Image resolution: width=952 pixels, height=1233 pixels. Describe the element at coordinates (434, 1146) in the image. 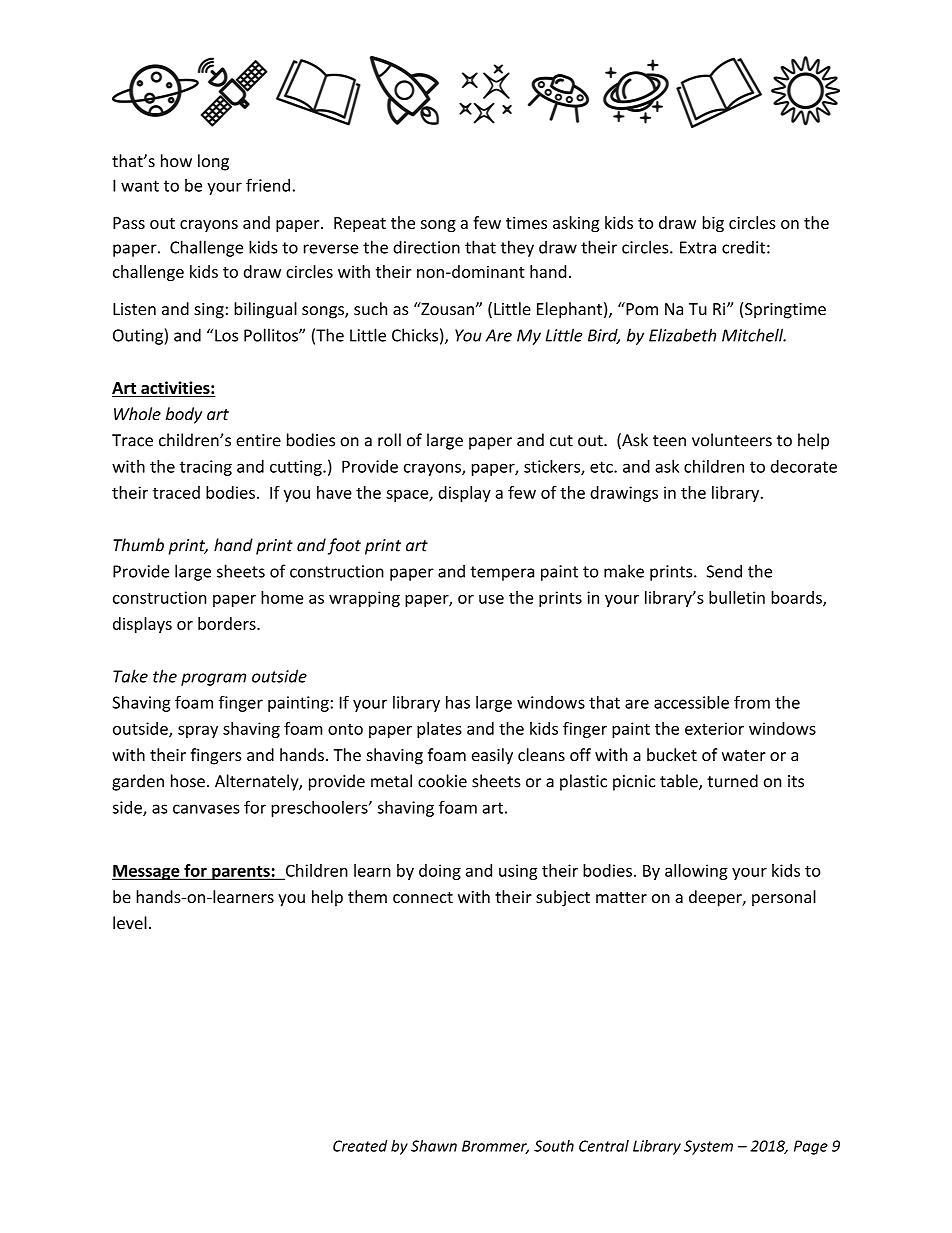

I see `Shawn` at that location.
